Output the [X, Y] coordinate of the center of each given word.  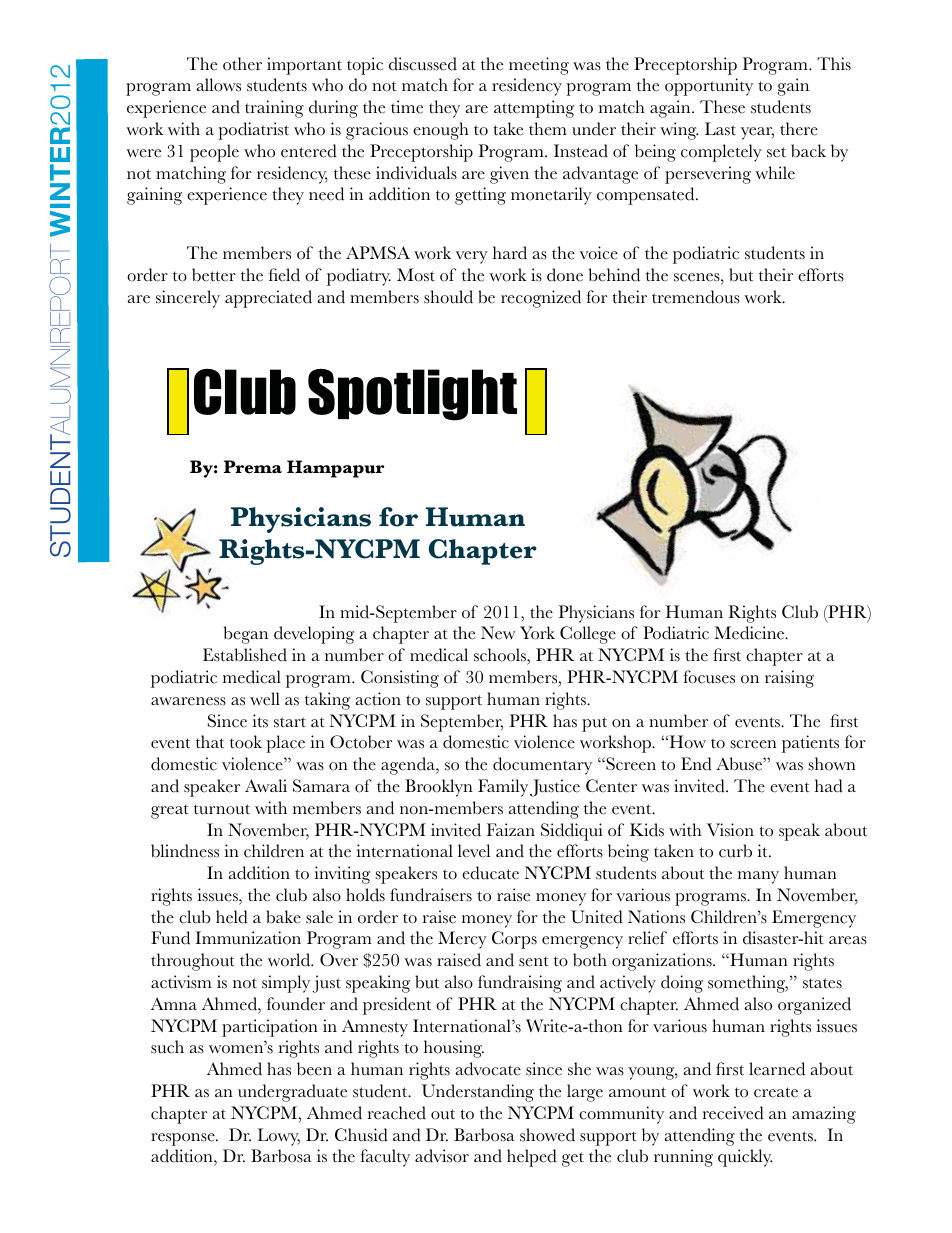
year [757, 133]
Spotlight [412, 395]
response [184, 1139]
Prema [253, 467]
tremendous [696, 297]
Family [503, 788]
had [829, 786]
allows [218, 85]
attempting [534, 109]
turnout [222, 809]
